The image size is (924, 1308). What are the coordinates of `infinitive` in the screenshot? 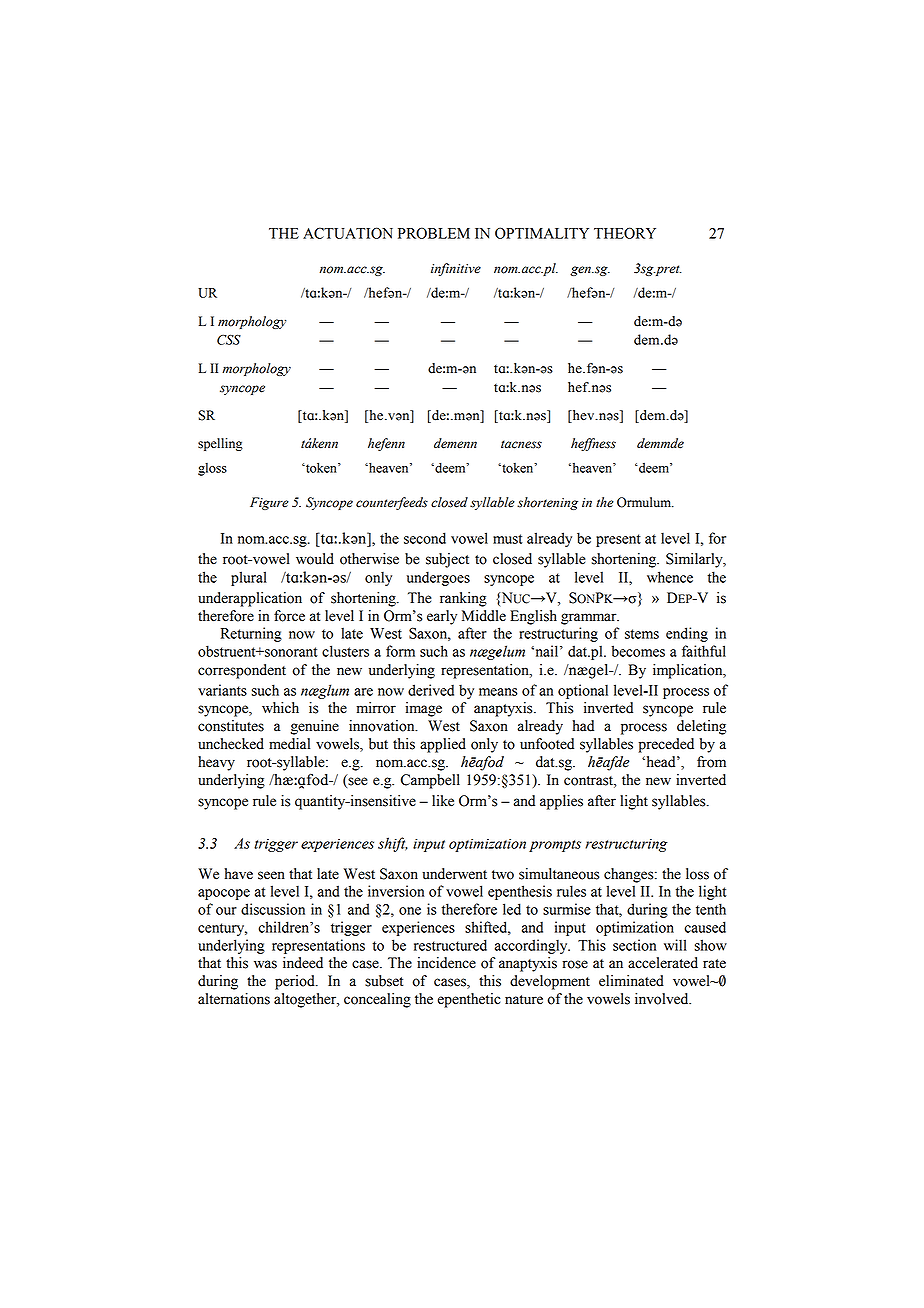 It's located at (456, 269).
